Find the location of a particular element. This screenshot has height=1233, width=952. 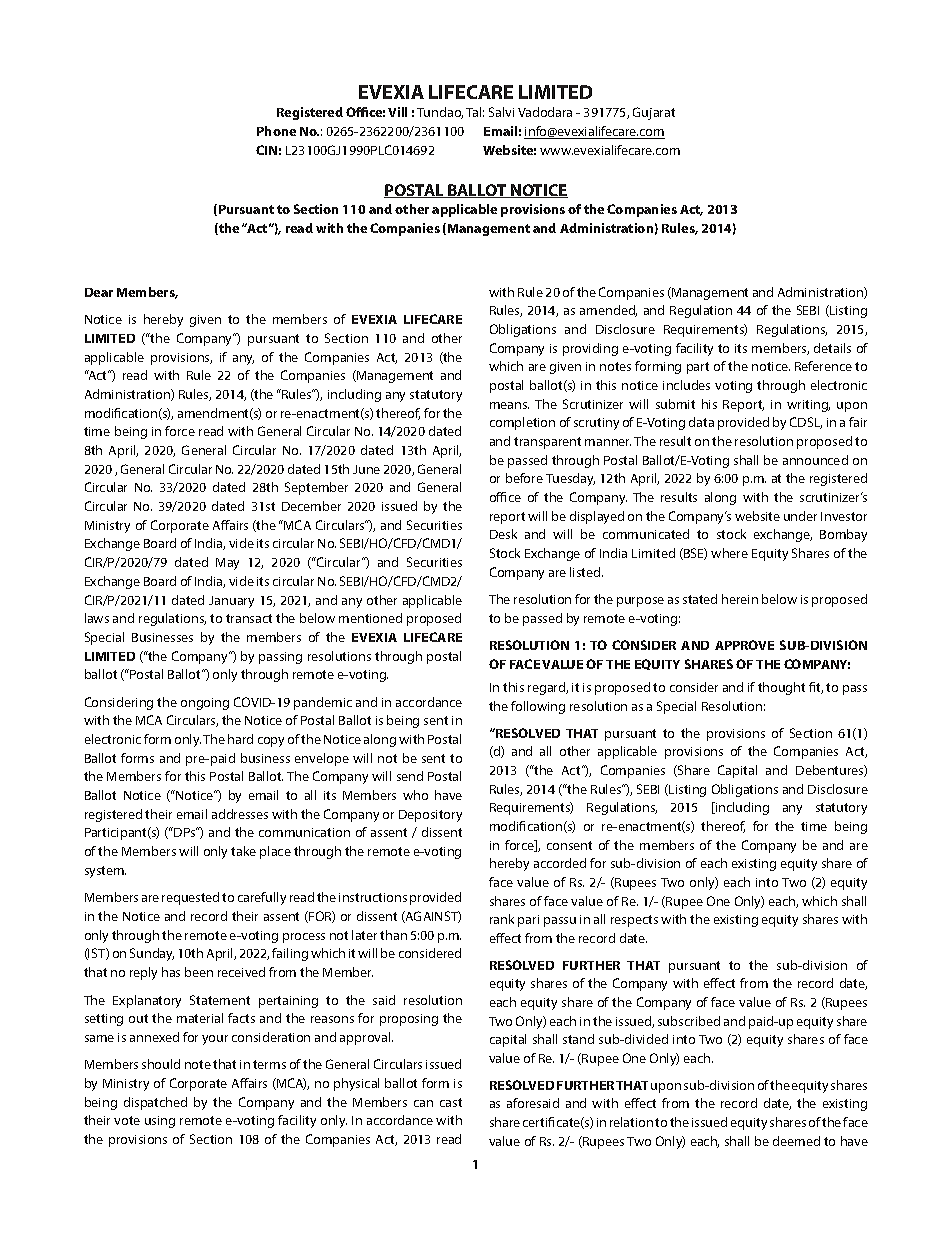

cast is located at coordinates (451, 1102).
